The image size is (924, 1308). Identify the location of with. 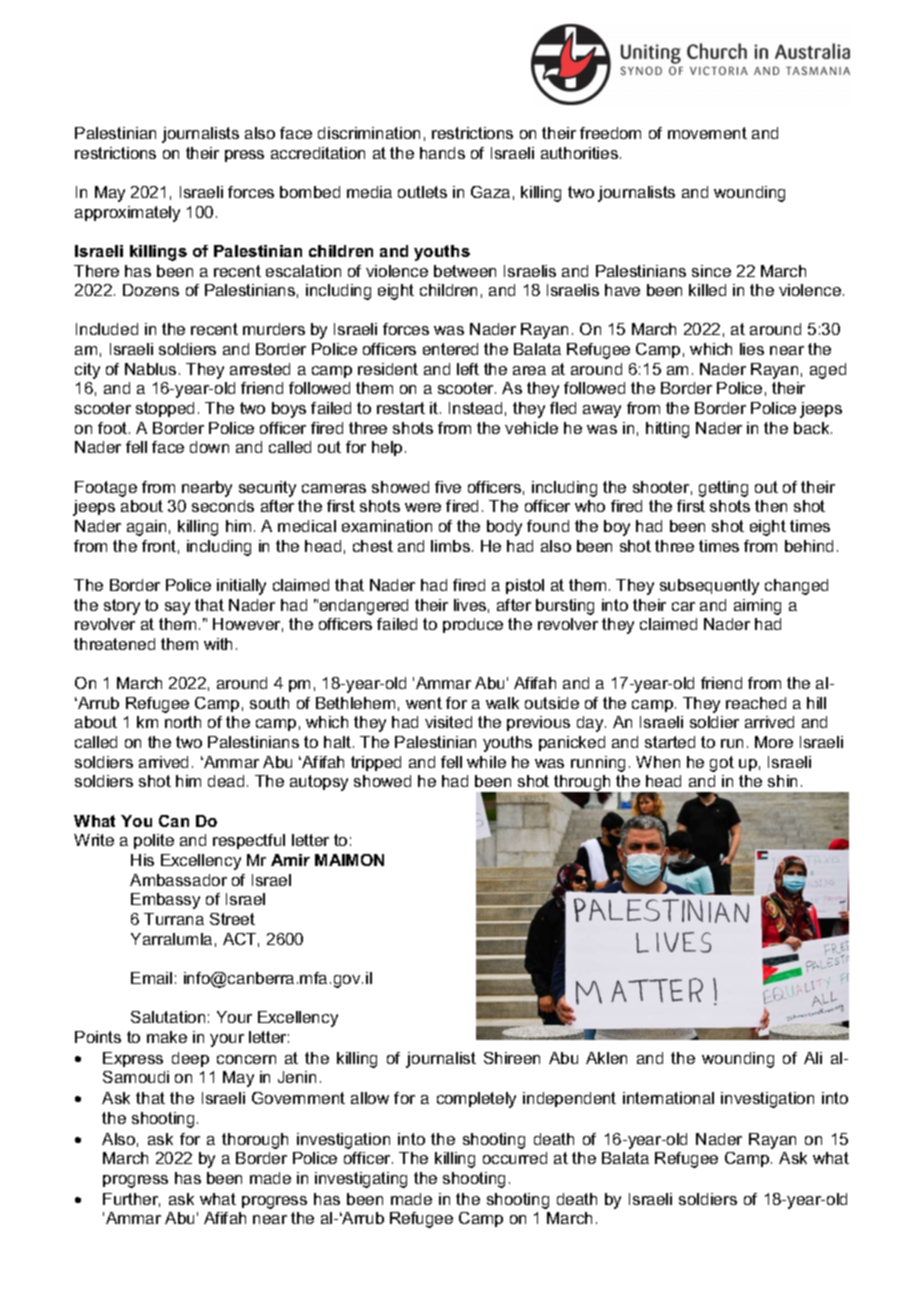
(218, 644).
